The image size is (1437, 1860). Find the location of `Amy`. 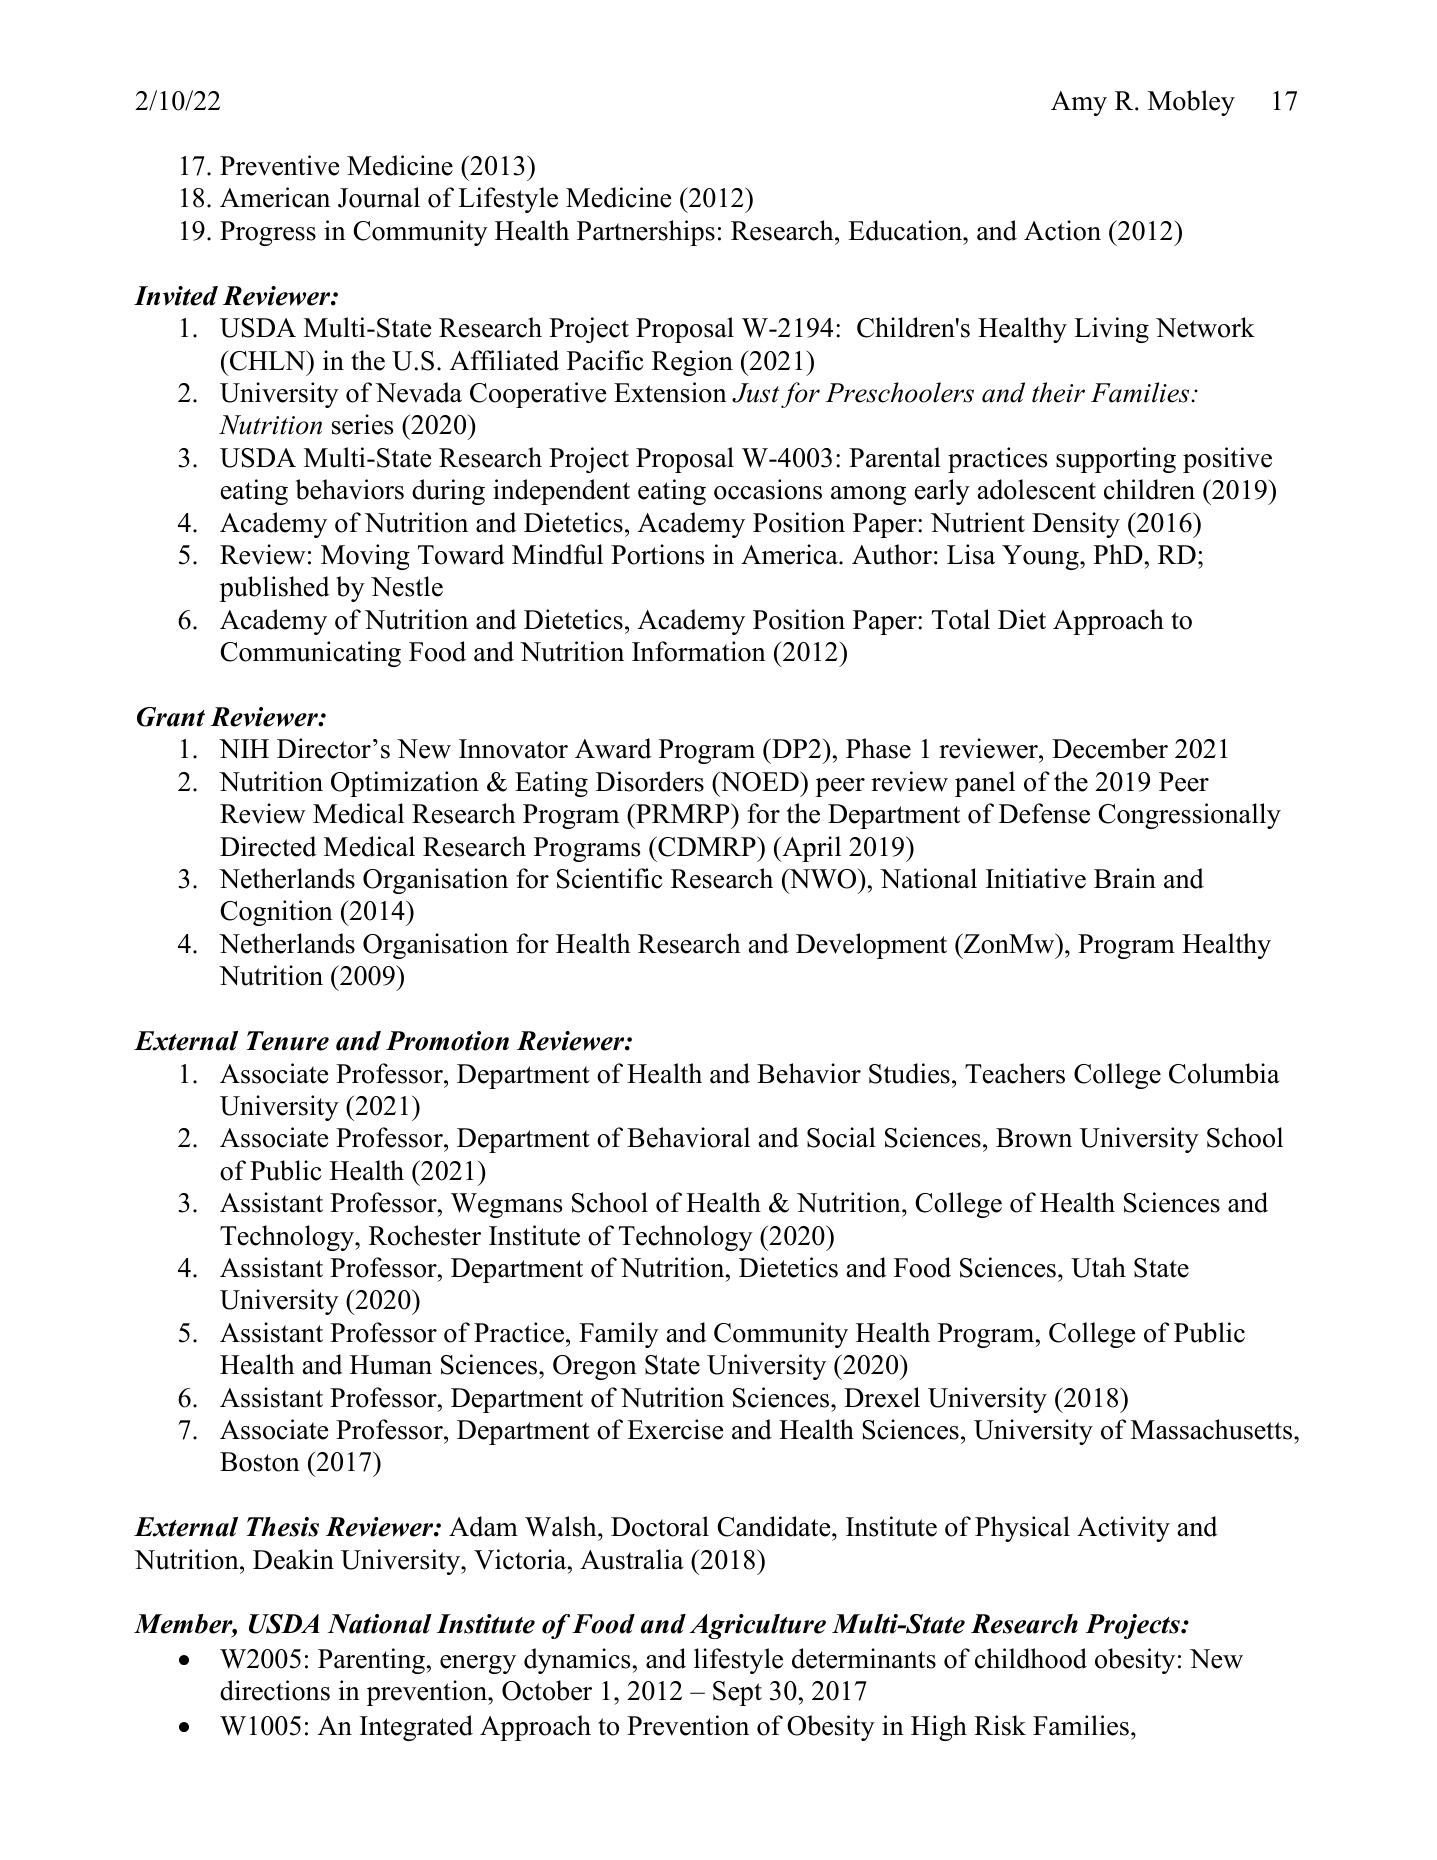

Amy is located at coordinates (1079, 103).
